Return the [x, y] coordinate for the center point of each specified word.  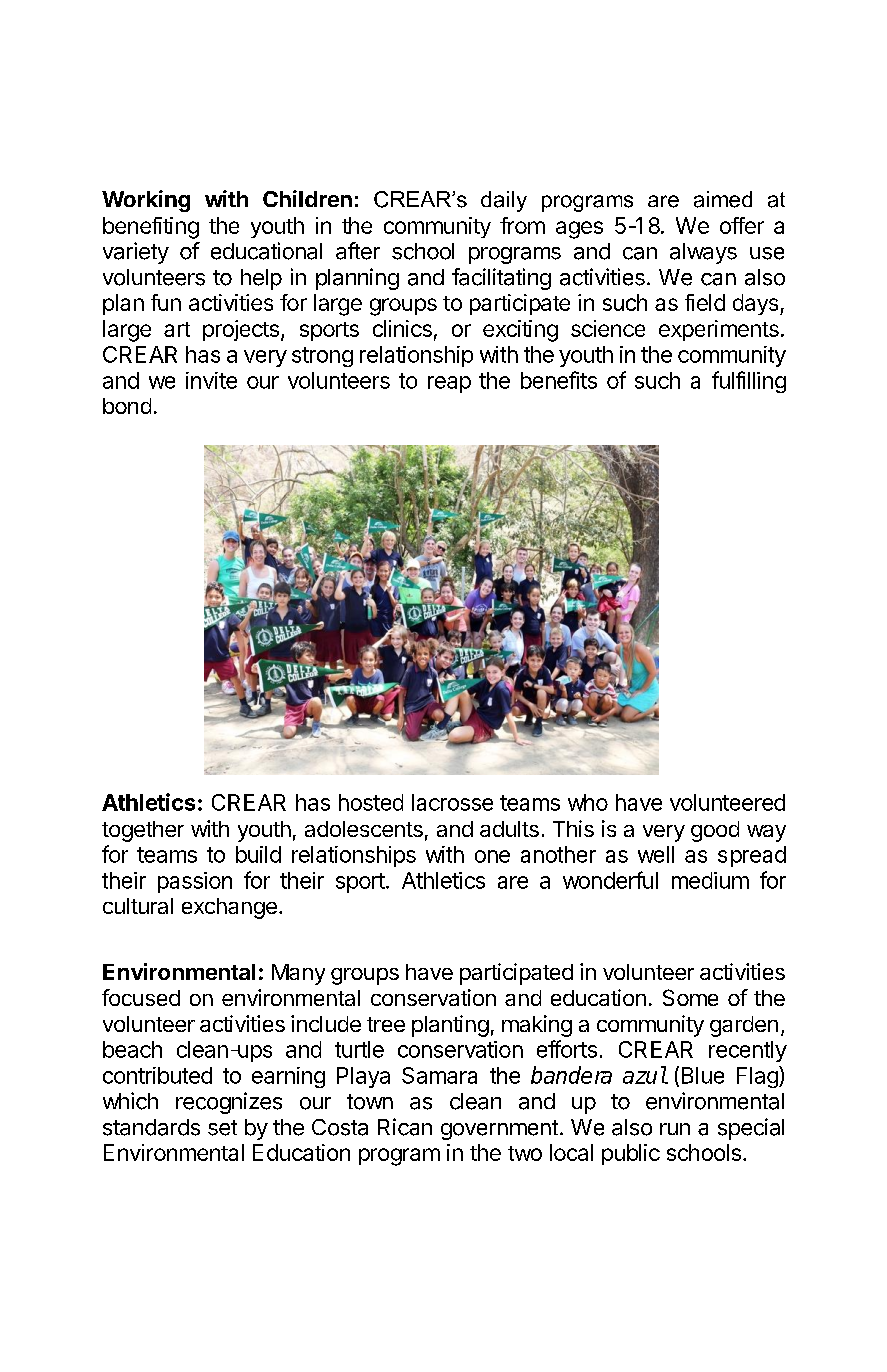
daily [504, 201]
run [675, 1129]
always [703, 253]
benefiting [151, 228]
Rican [405, 1127]
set [222, 1128]
